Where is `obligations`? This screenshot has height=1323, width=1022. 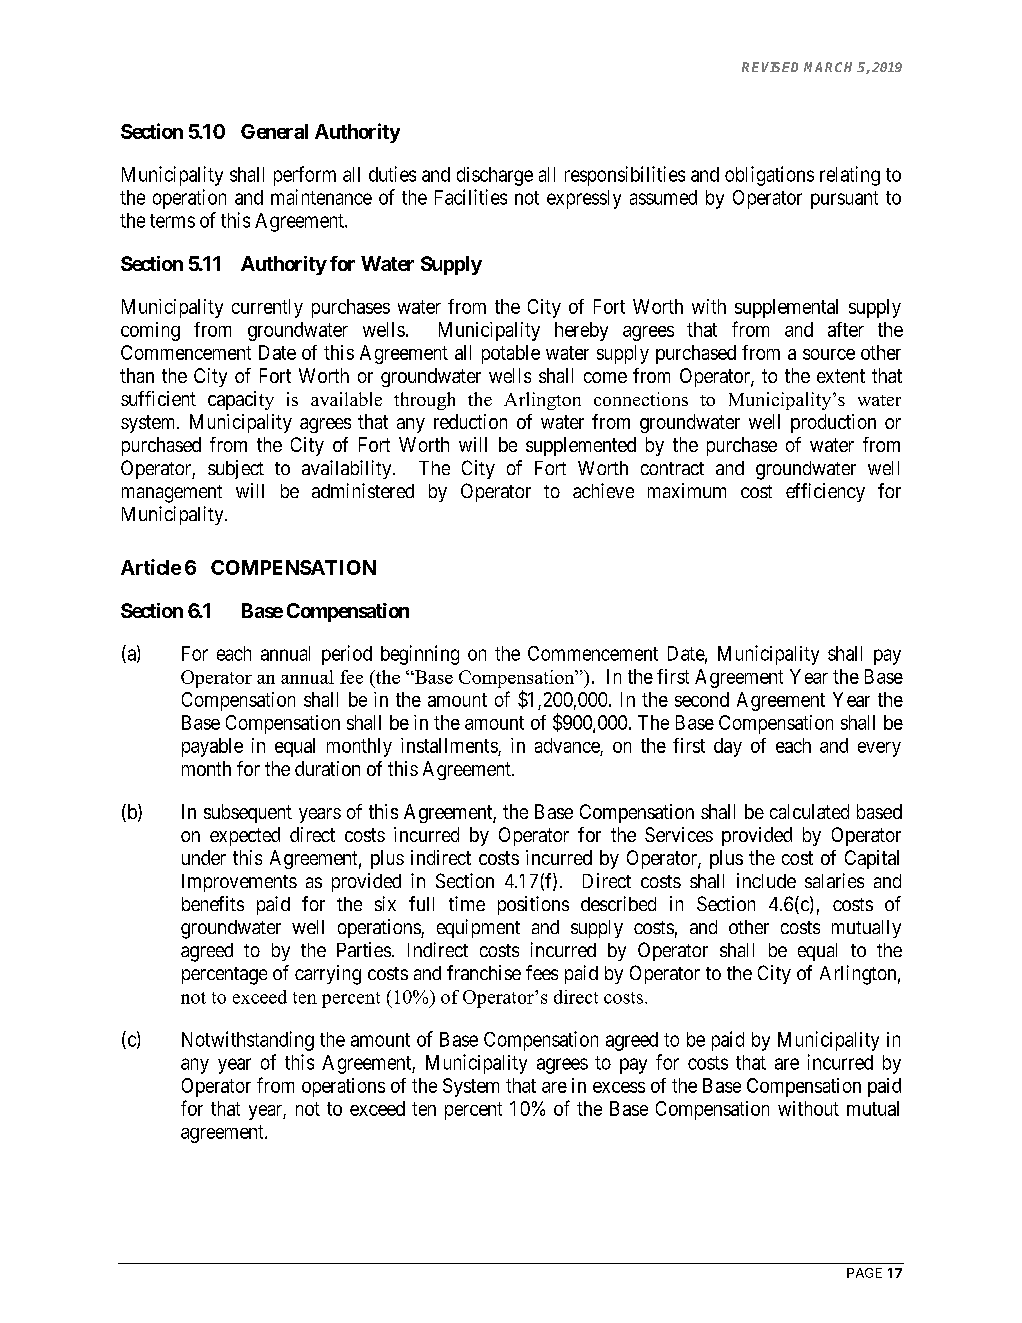 obligations is located at coordinates (769, 176).
